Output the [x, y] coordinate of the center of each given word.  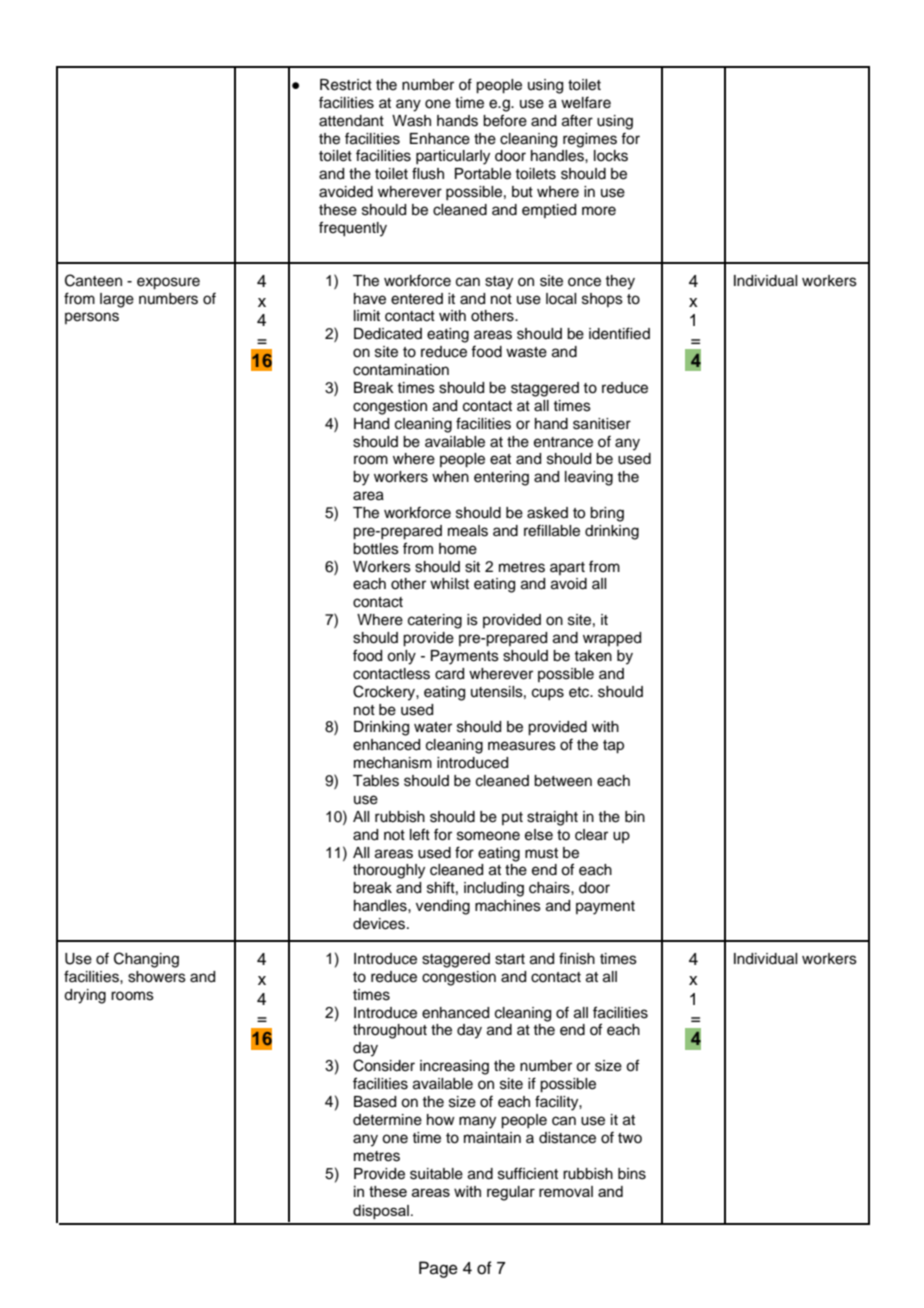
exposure [168, 283]
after [577, 120]
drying [85, 996]
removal [566, 1191]
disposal [381, 1212]
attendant [351, 121]
